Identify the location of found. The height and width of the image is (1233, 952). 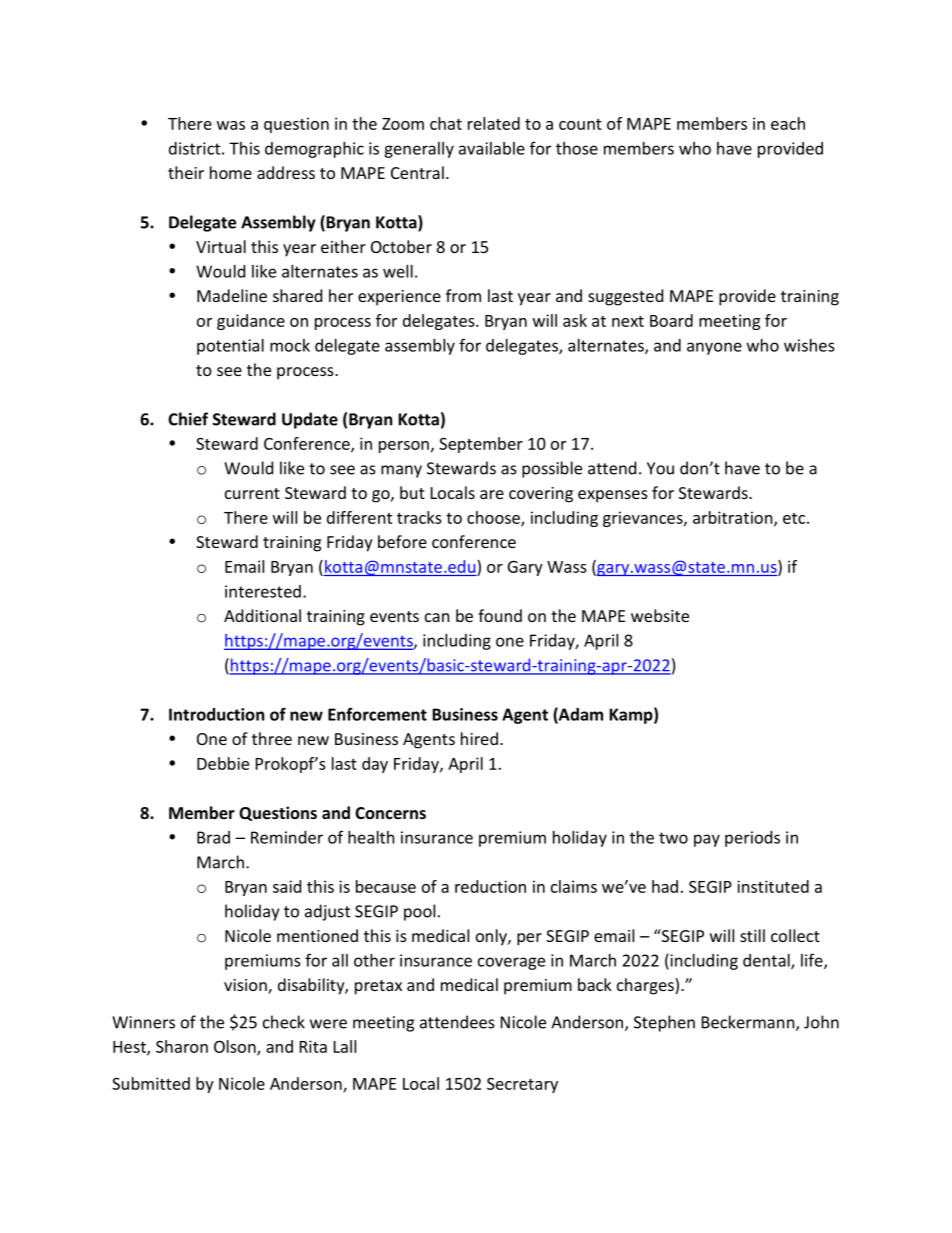
(500, 615).
